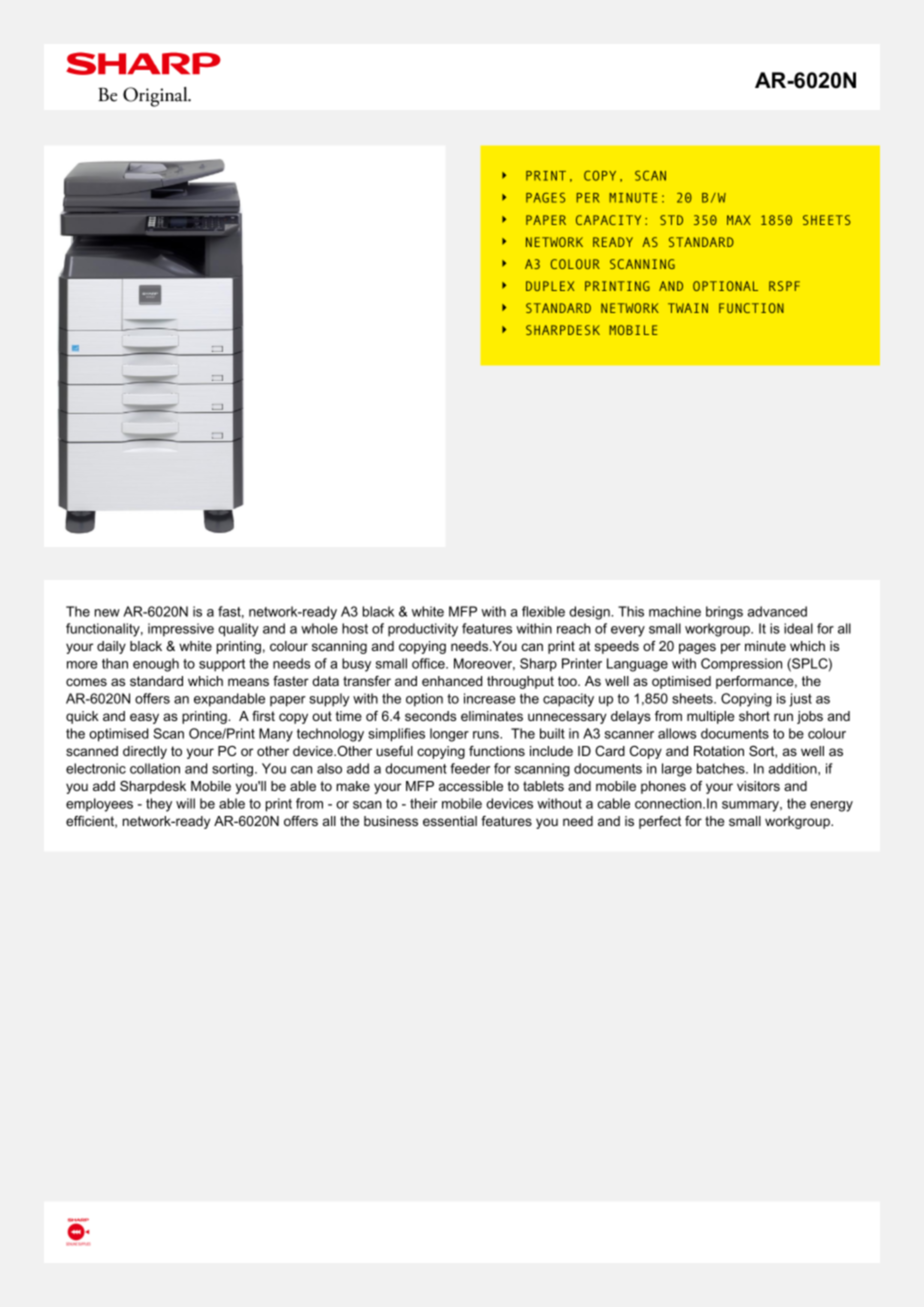 The image size is (924, 1307). What do you see at coordinates (107, 613) in the image?
I see `new` at bounding box center [107, 613].
